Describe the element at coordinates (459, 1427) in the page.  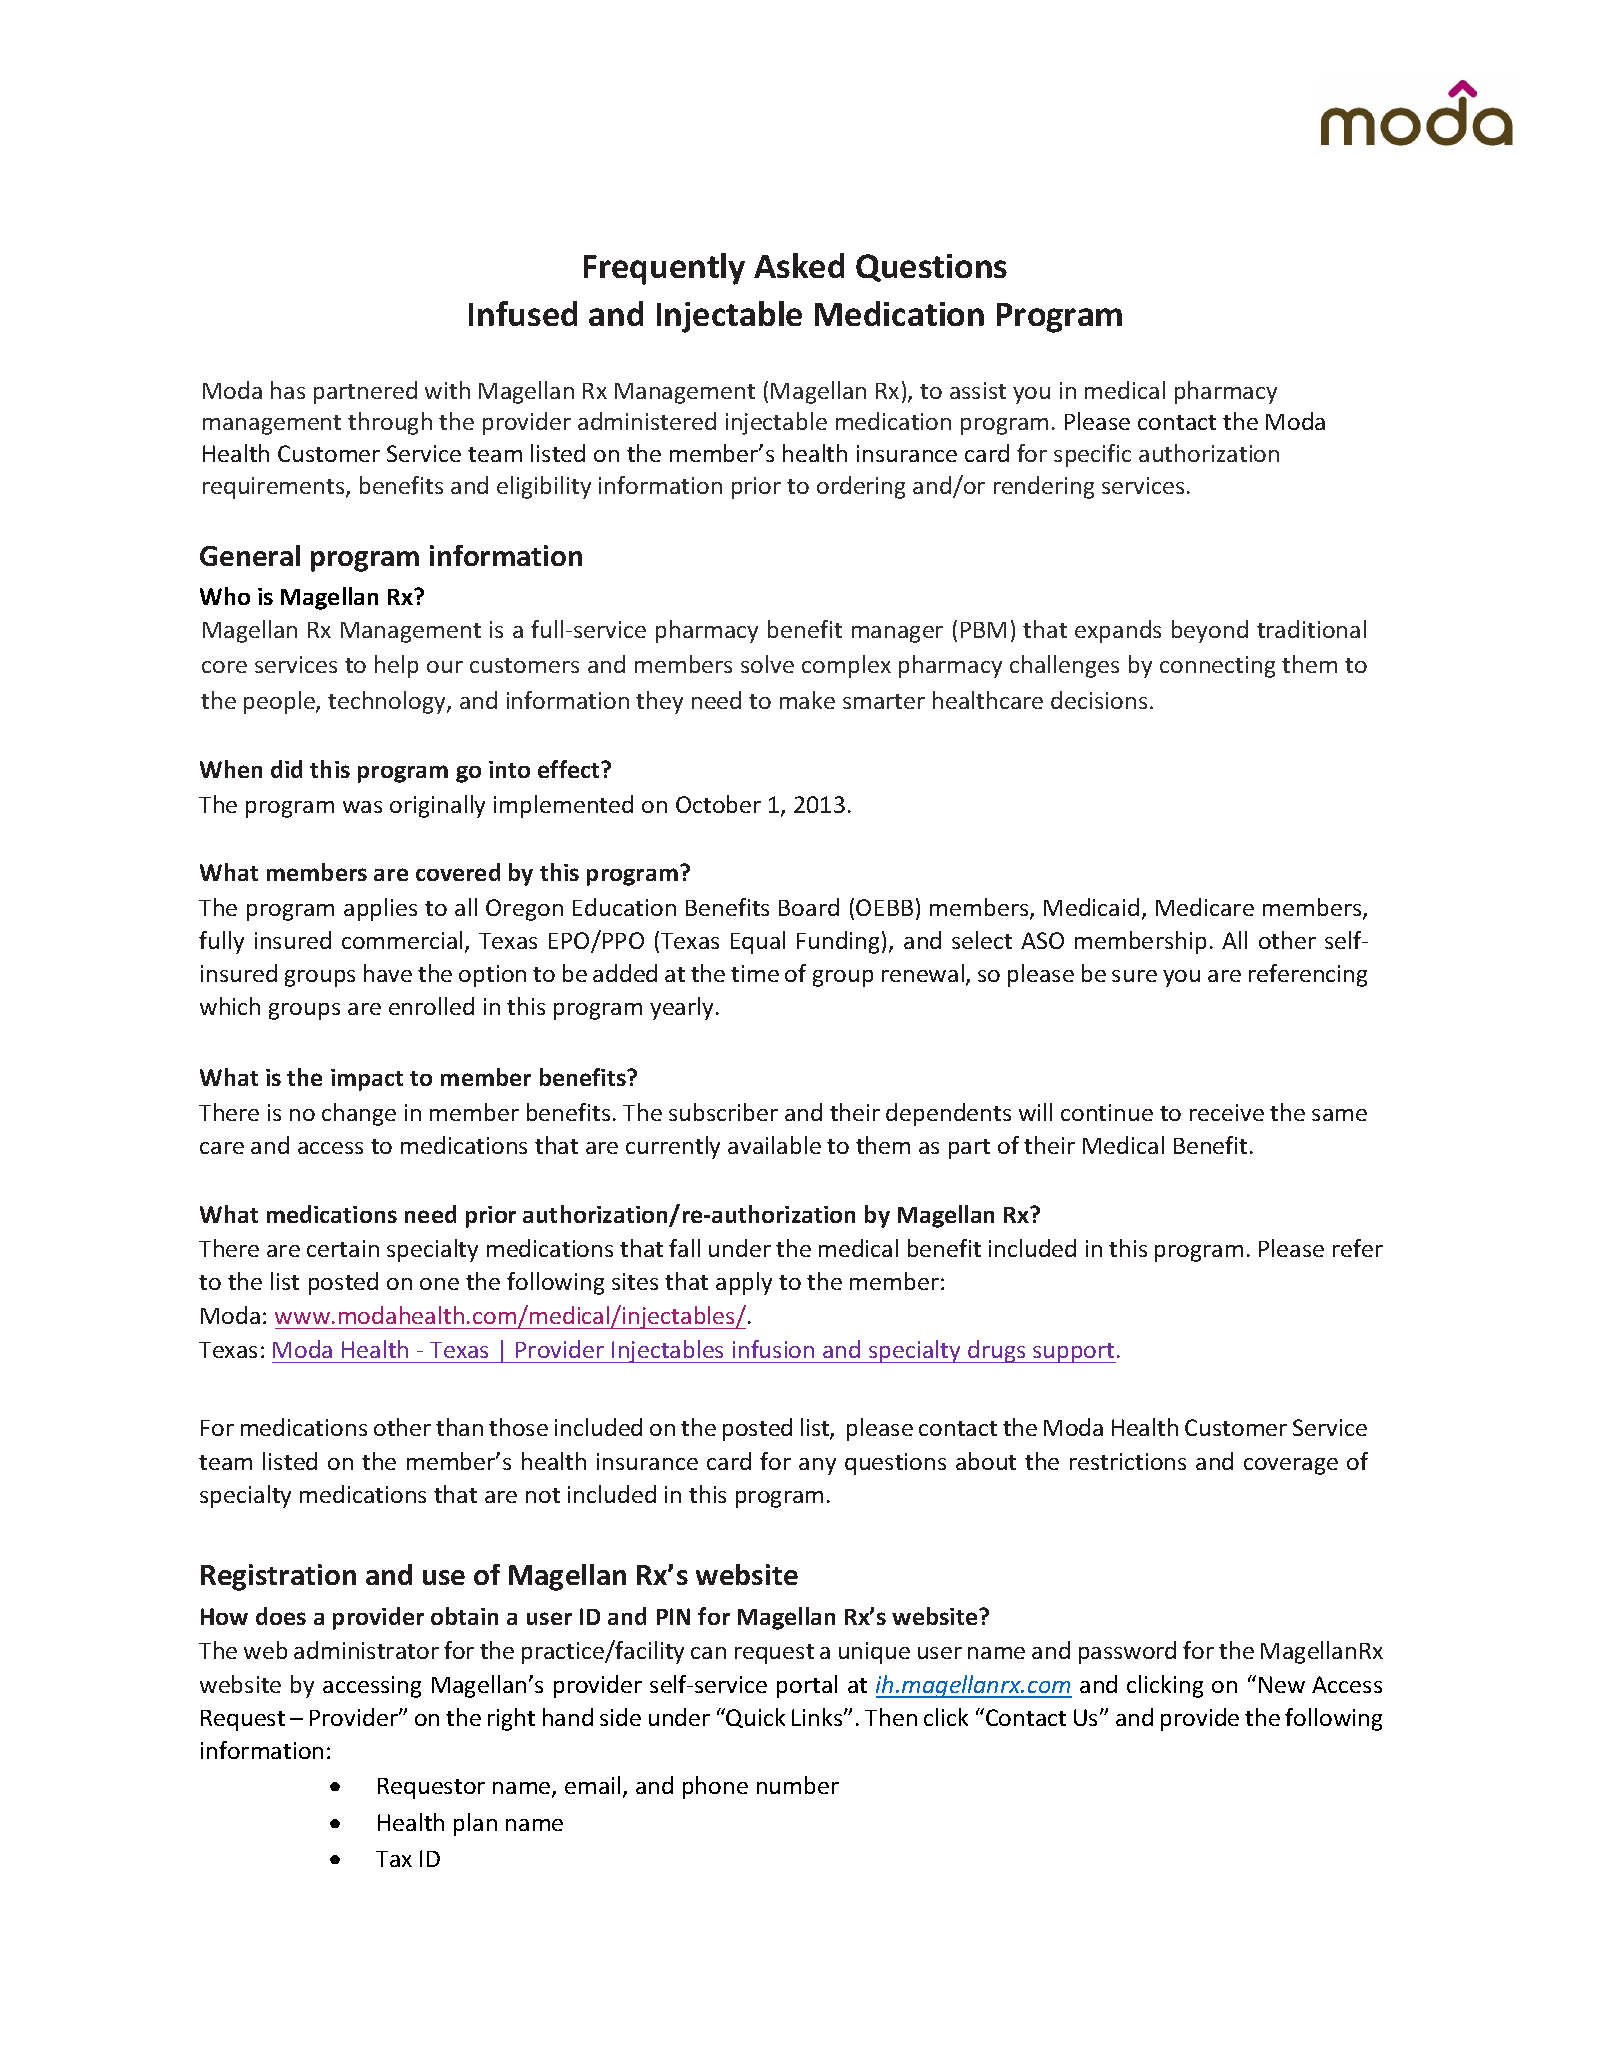
I see `than` at that location.
